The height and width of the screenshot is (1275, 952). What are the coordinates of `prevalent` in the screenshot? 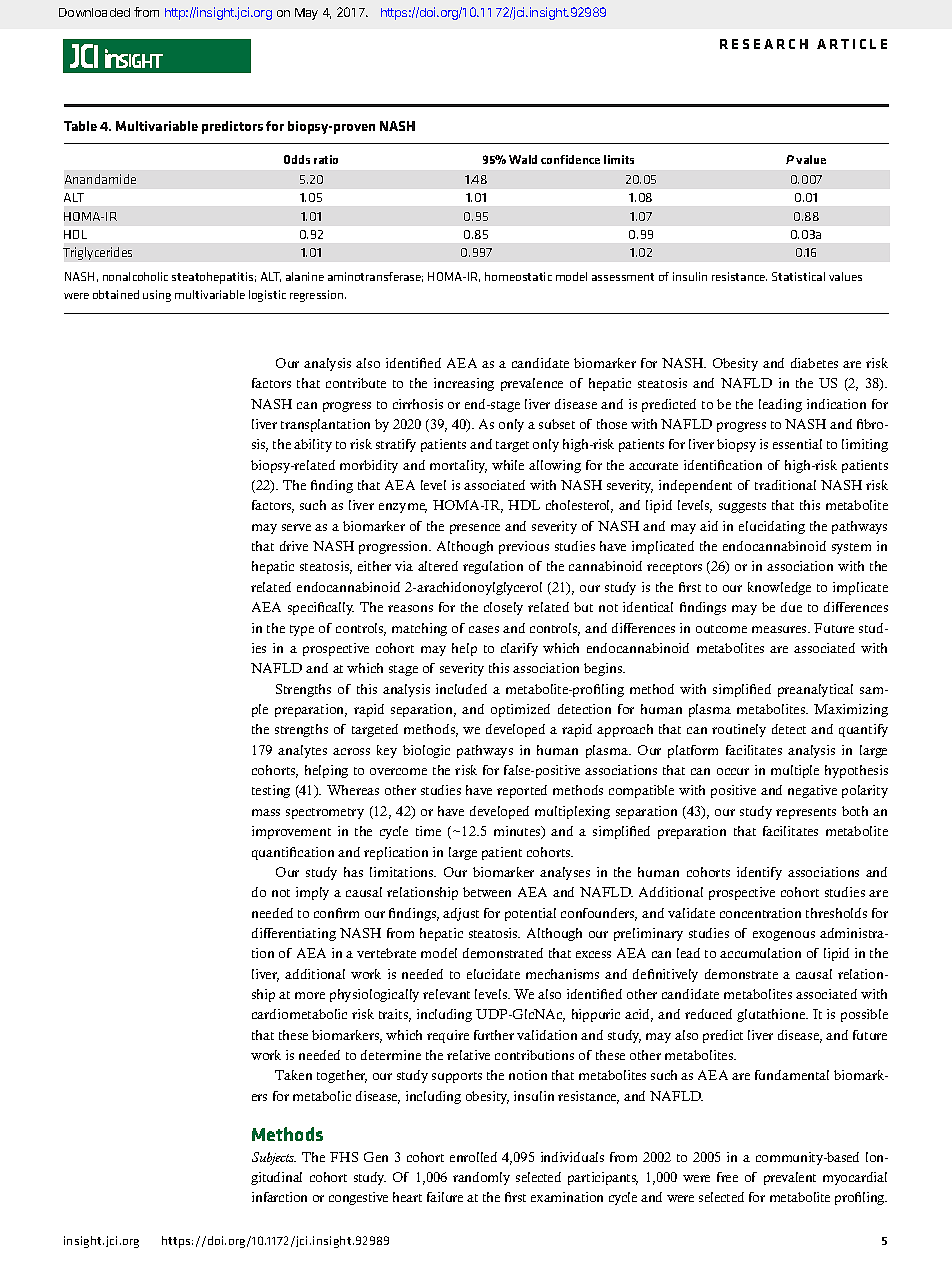 It's located at (790, 1178).
